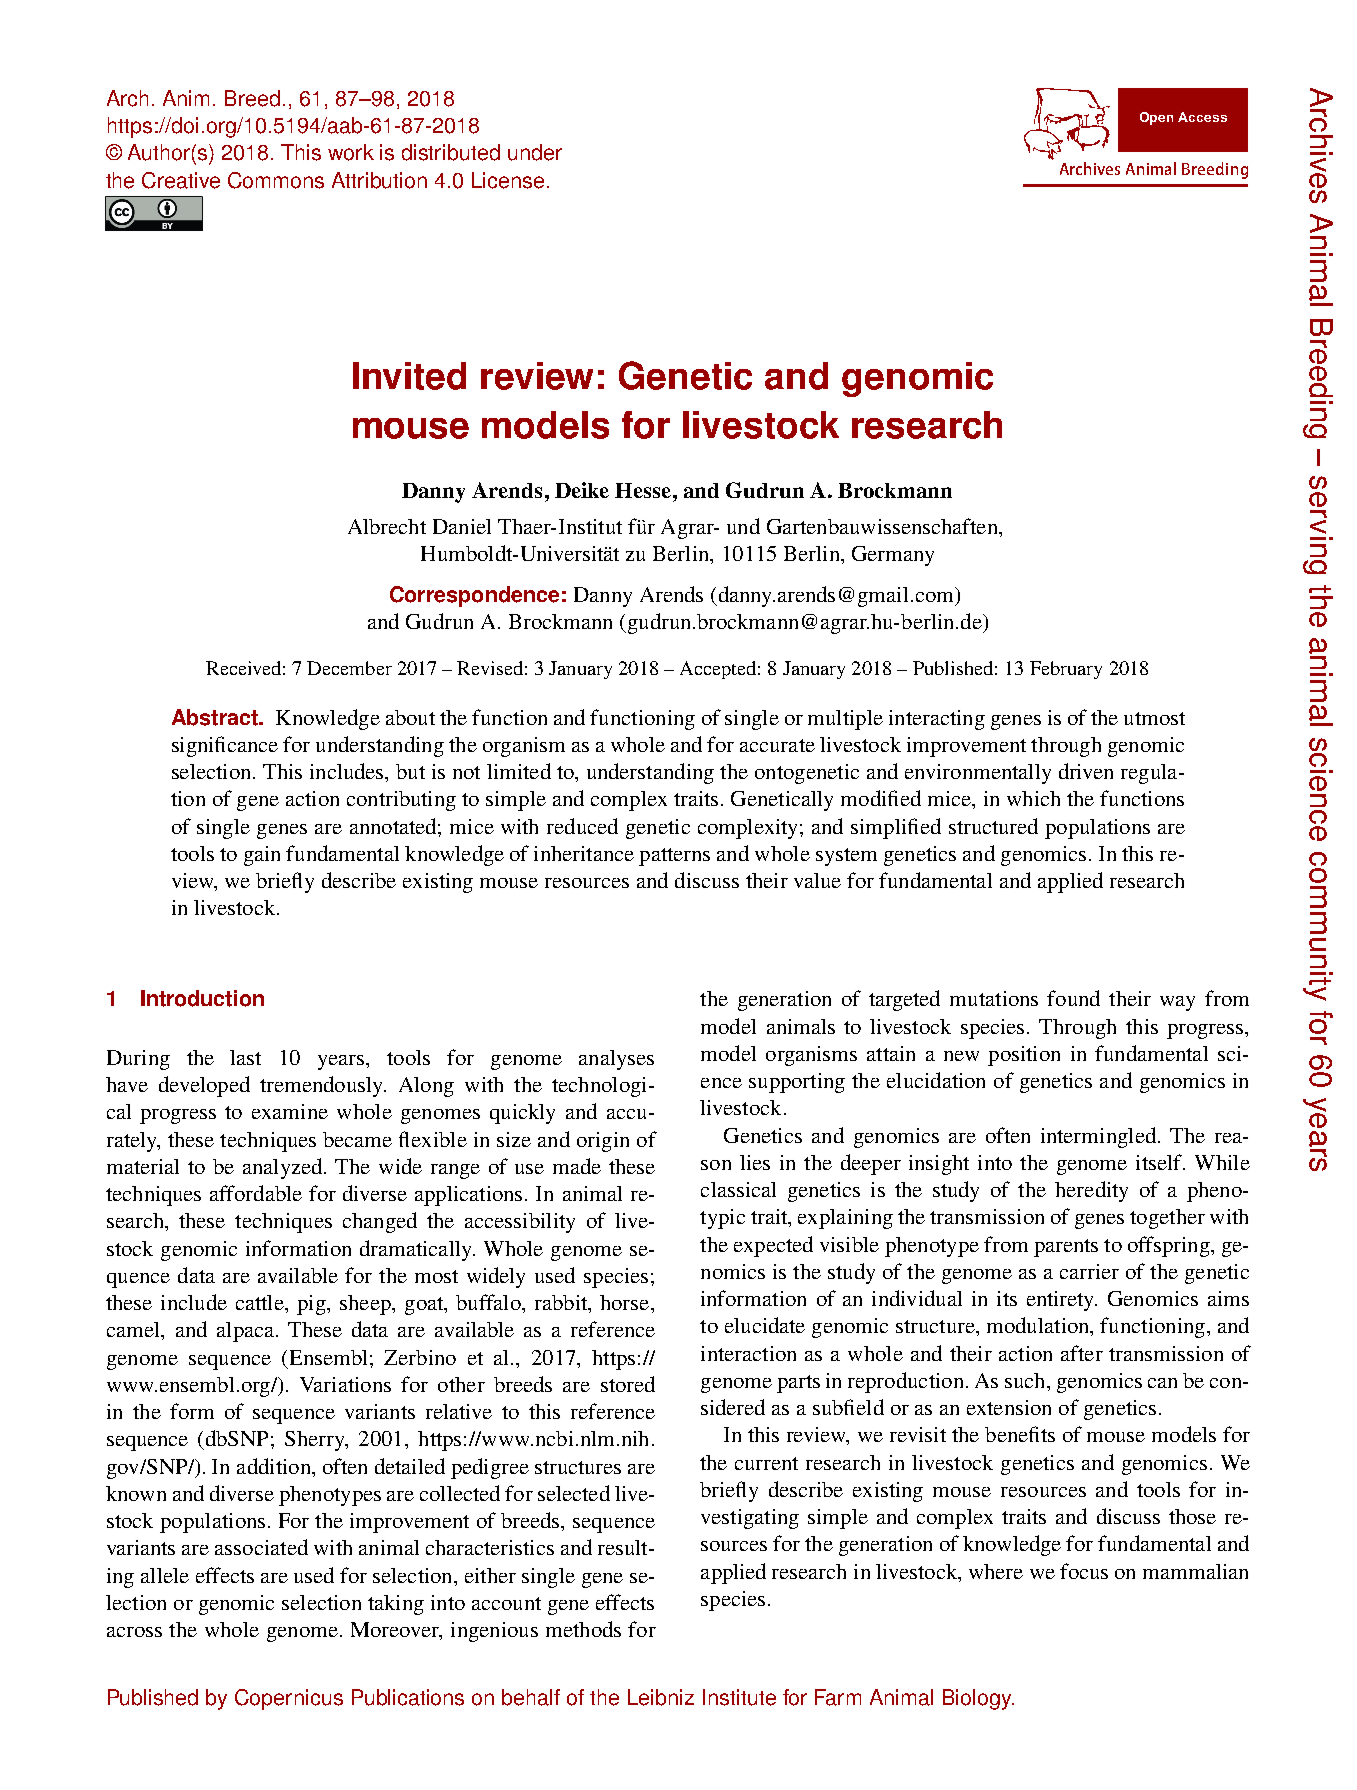 The width and height of the screenshot is (1357, 1790). I want to click on Open, so click(1156, 118).
